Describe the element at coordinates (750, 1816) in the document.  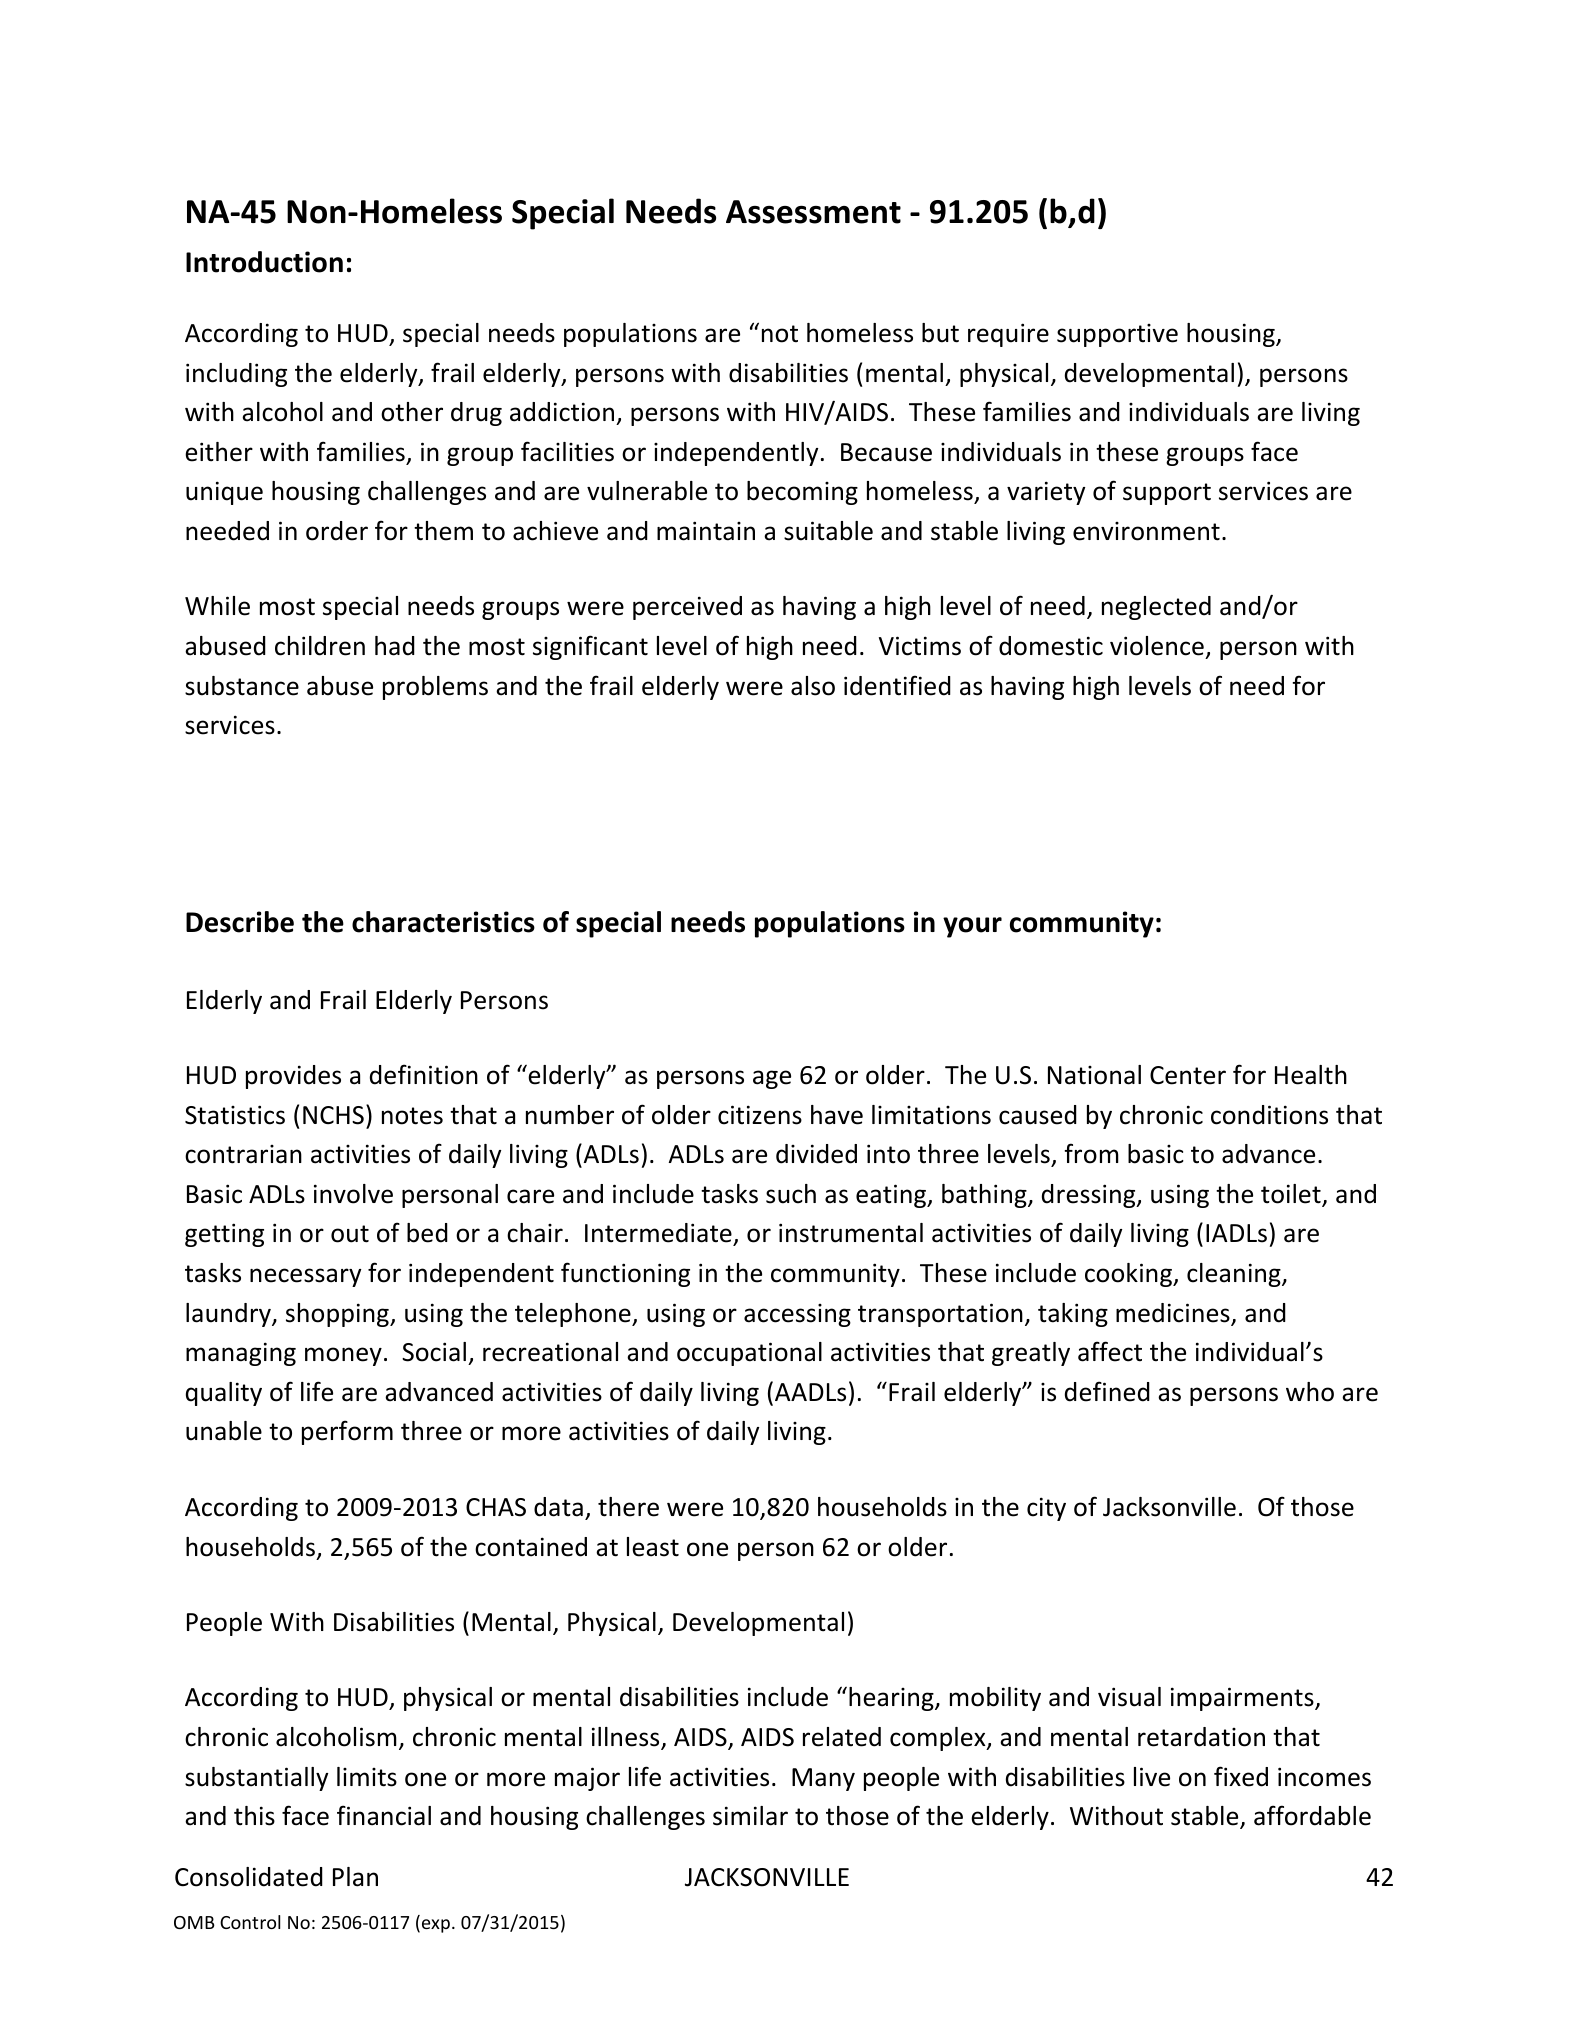
I see `similar` at that location.
